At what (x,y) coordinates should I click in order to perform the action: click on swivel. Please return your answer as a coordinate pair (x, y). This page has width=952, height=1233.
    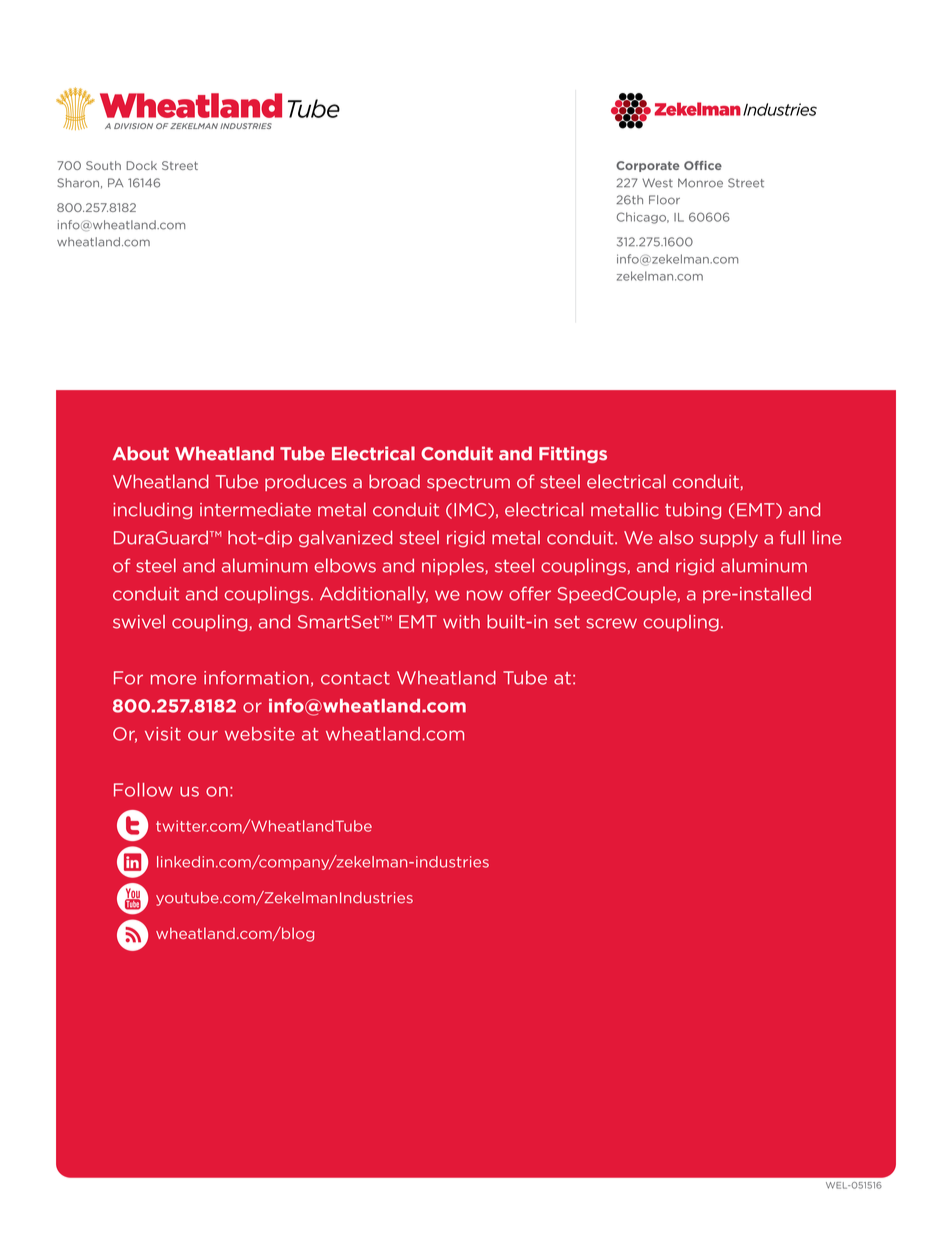
    Looking at the image, I should click on (139, 622).
